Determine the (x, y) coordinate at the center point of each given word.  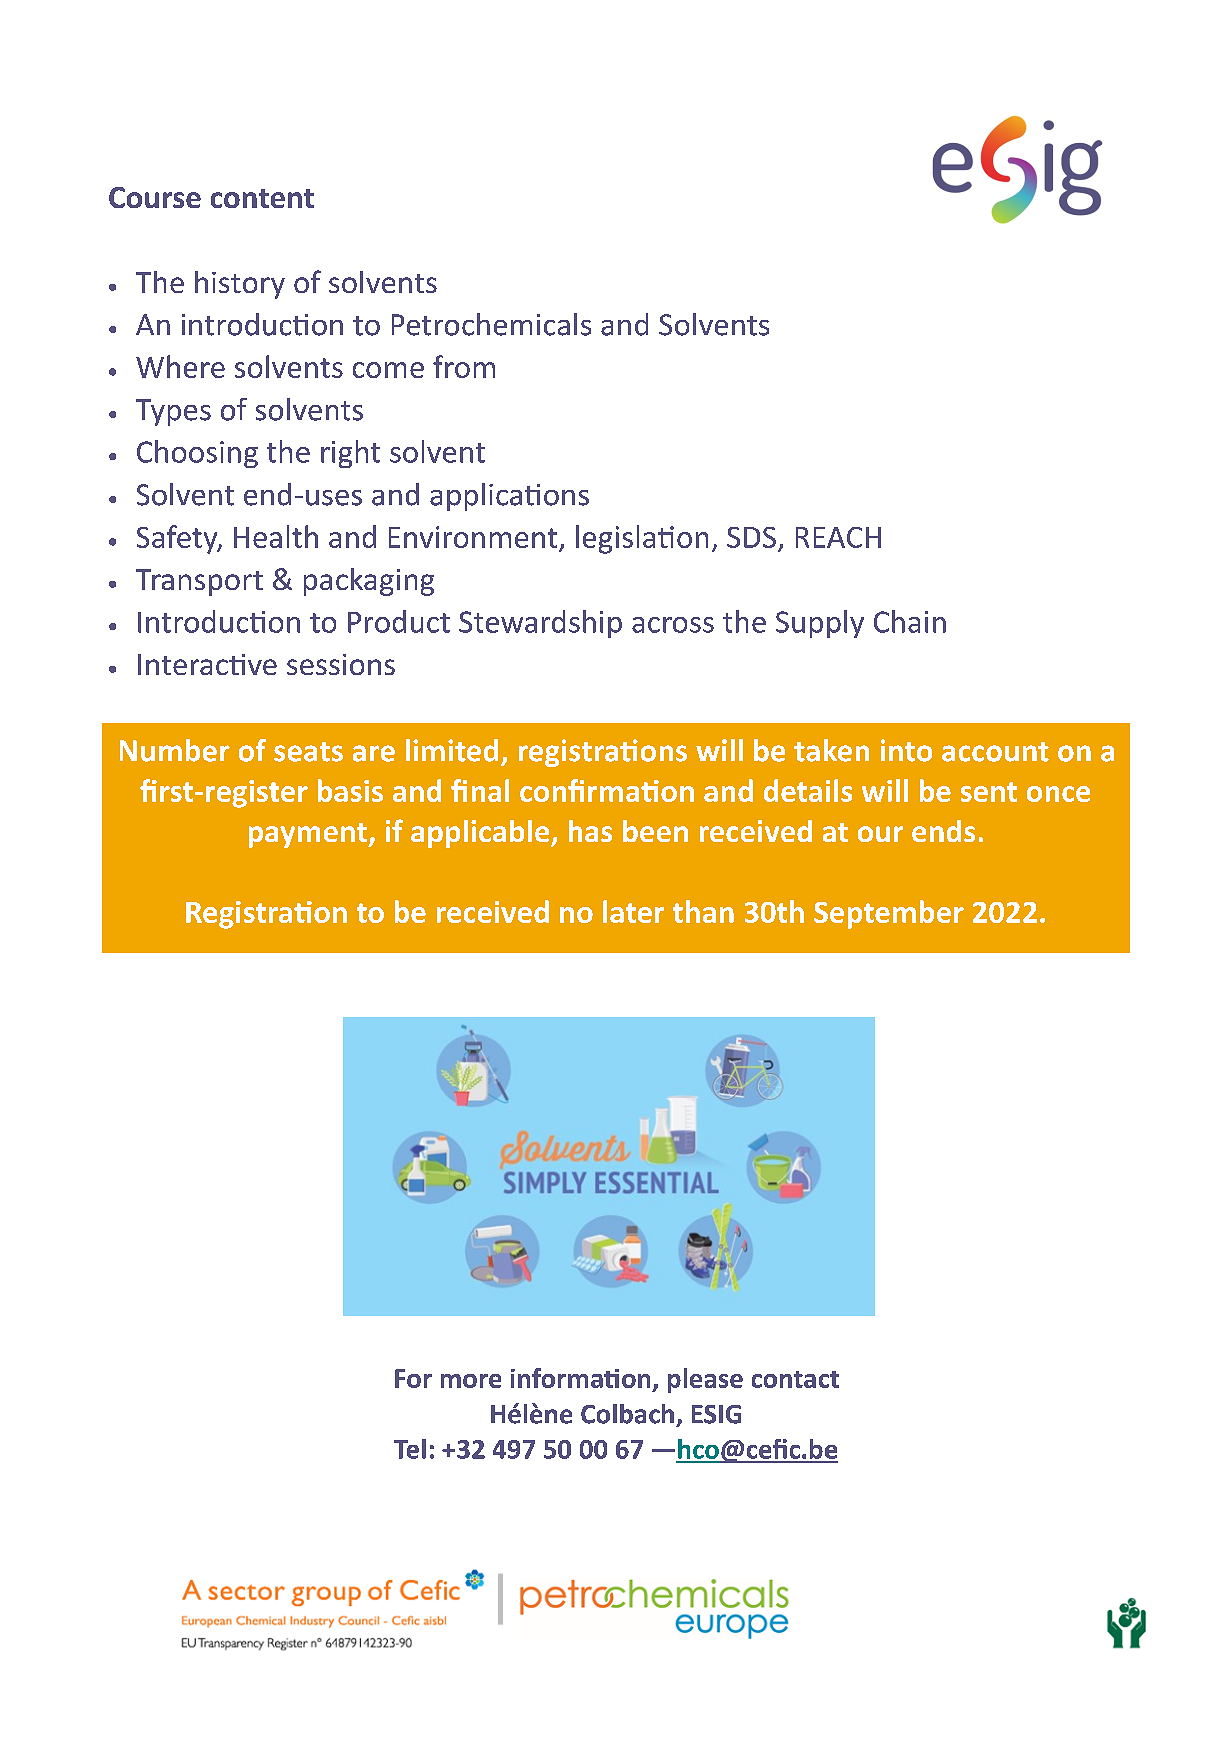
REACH (838, 537)
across (673, 625)
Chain (910, 621)
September (889, 914)
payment (309, 835)
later (633, 911)
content (262, 198)
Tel (410, 1449)
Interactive (207, 664)
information (580, 1378)
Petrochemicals (491, 324)
